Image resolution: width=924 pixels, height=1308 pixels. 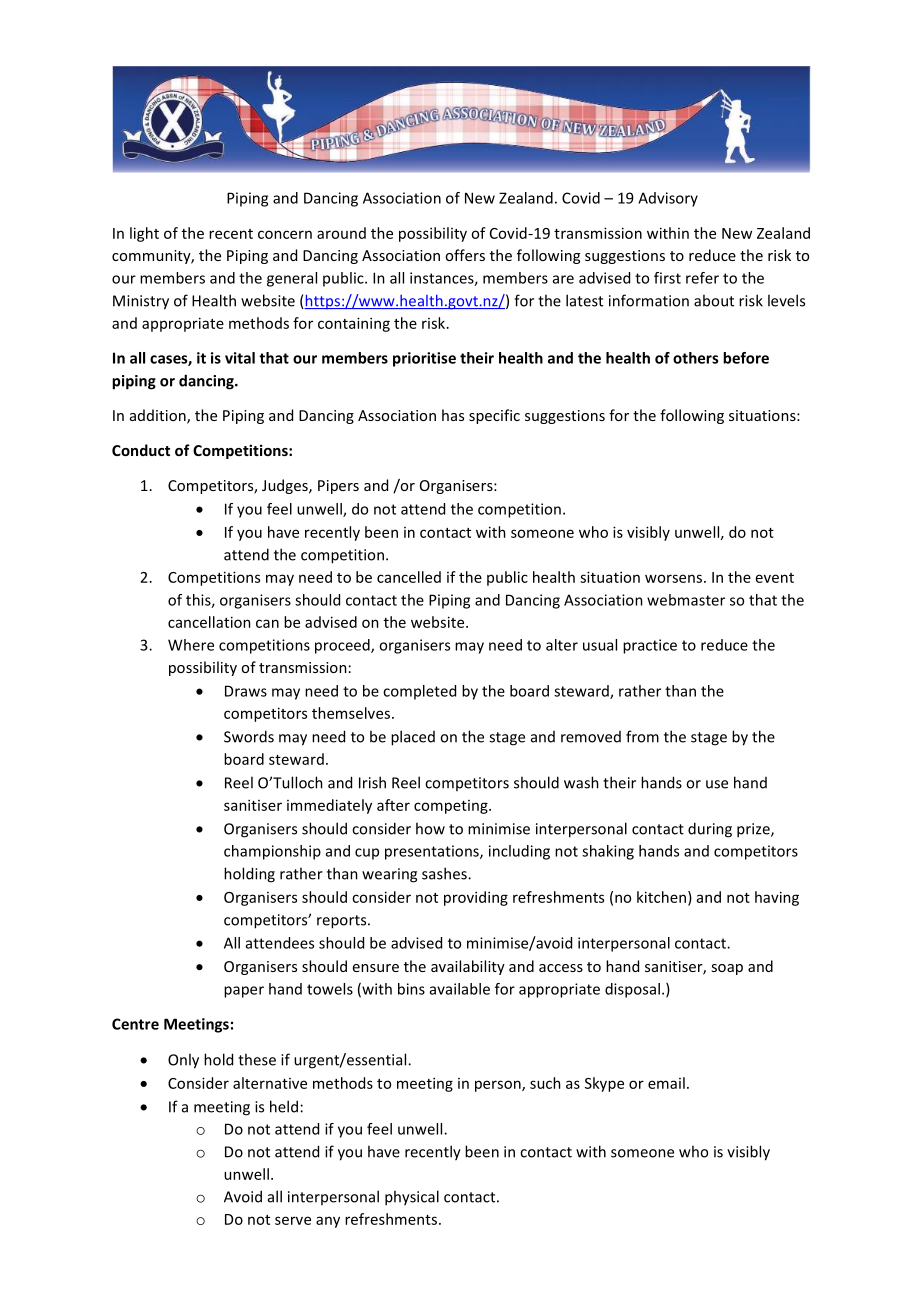 What do you see at coordinates (668, 199) in the screenshot?
I see `Advisory` at bounding box center [668, 199].
